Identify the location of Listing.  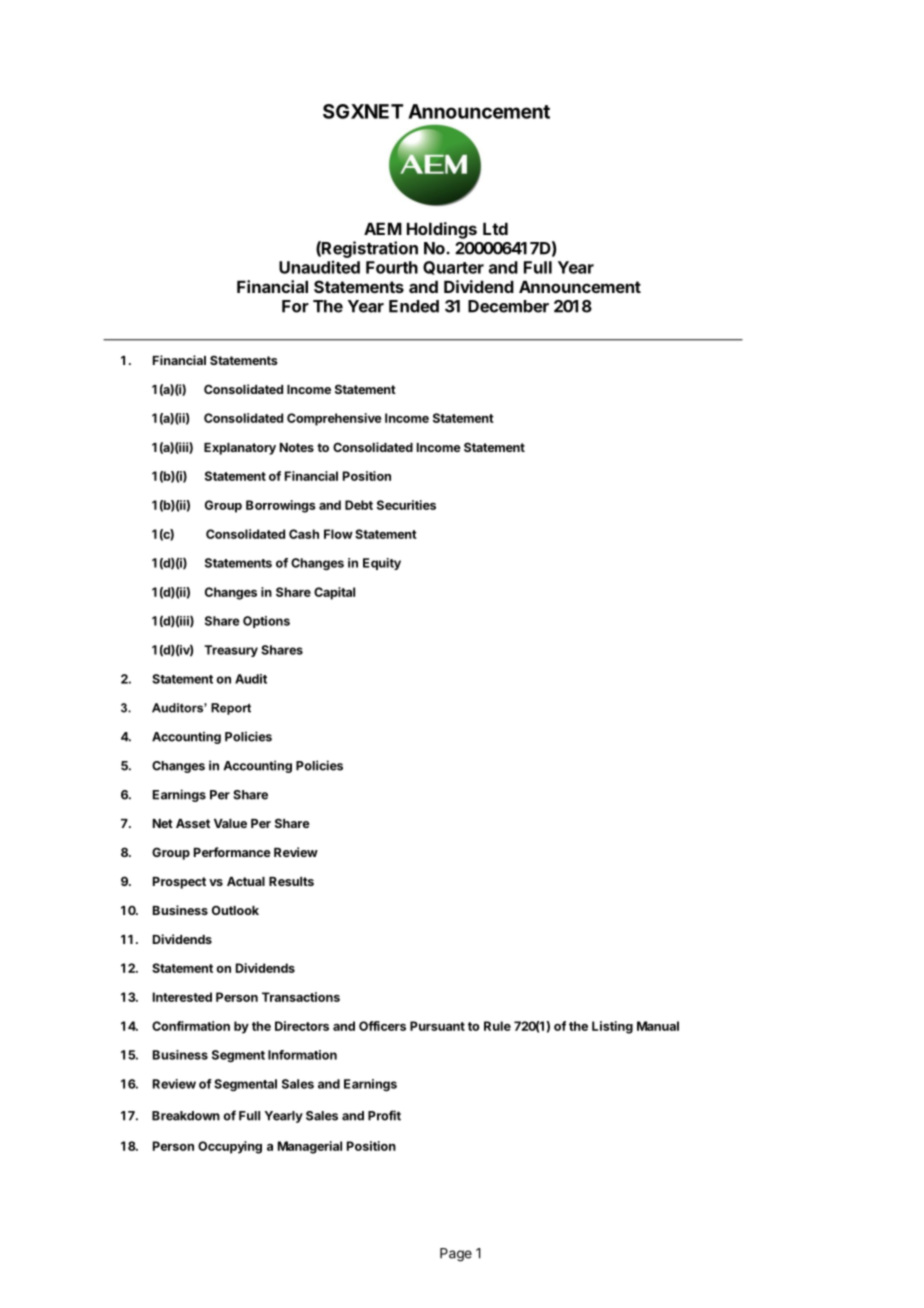
(612, 1027).
